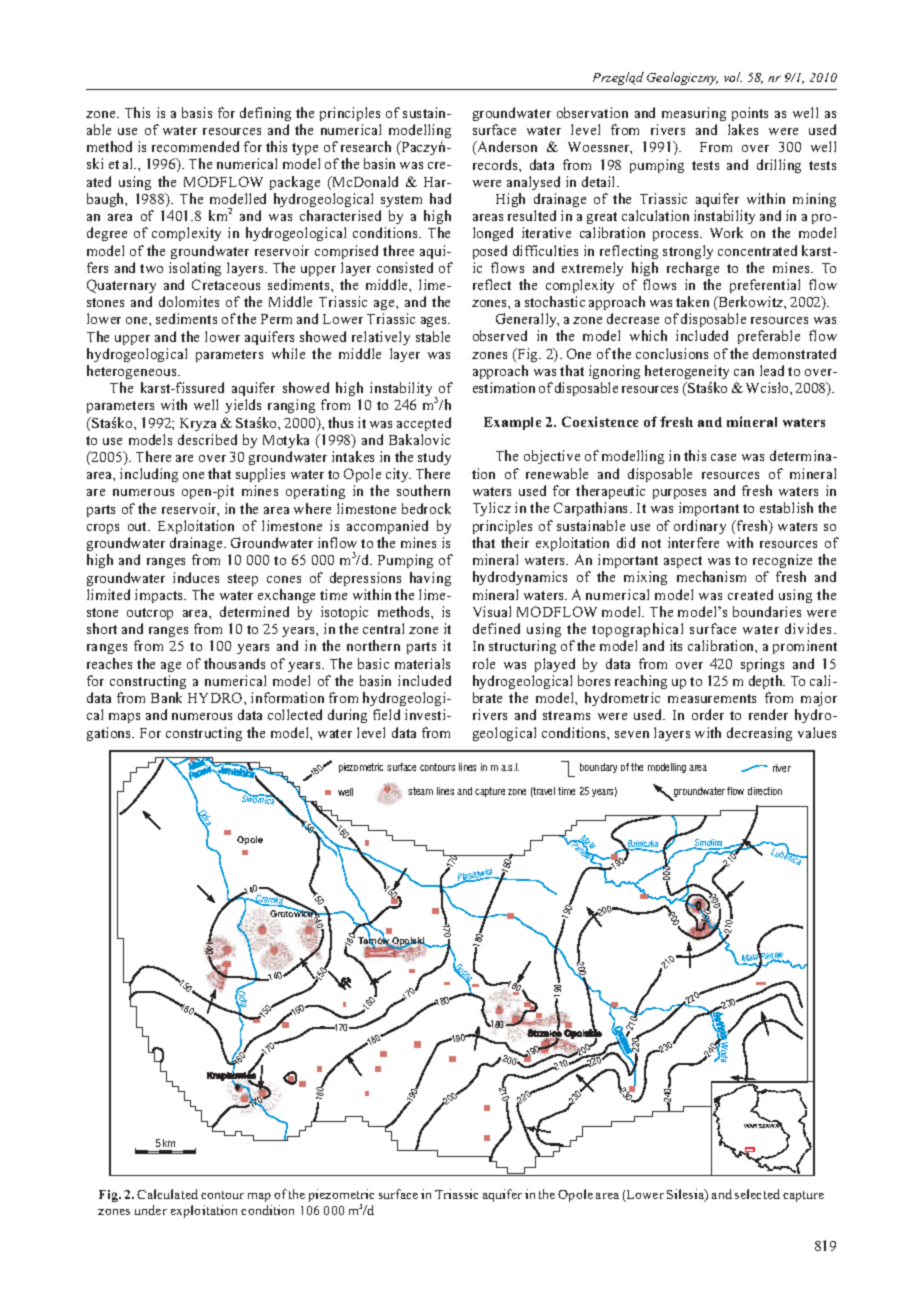  What do you see at coordinates (750, 114) in the screenshot?
I see `points` at bounding box center [750, 114].
